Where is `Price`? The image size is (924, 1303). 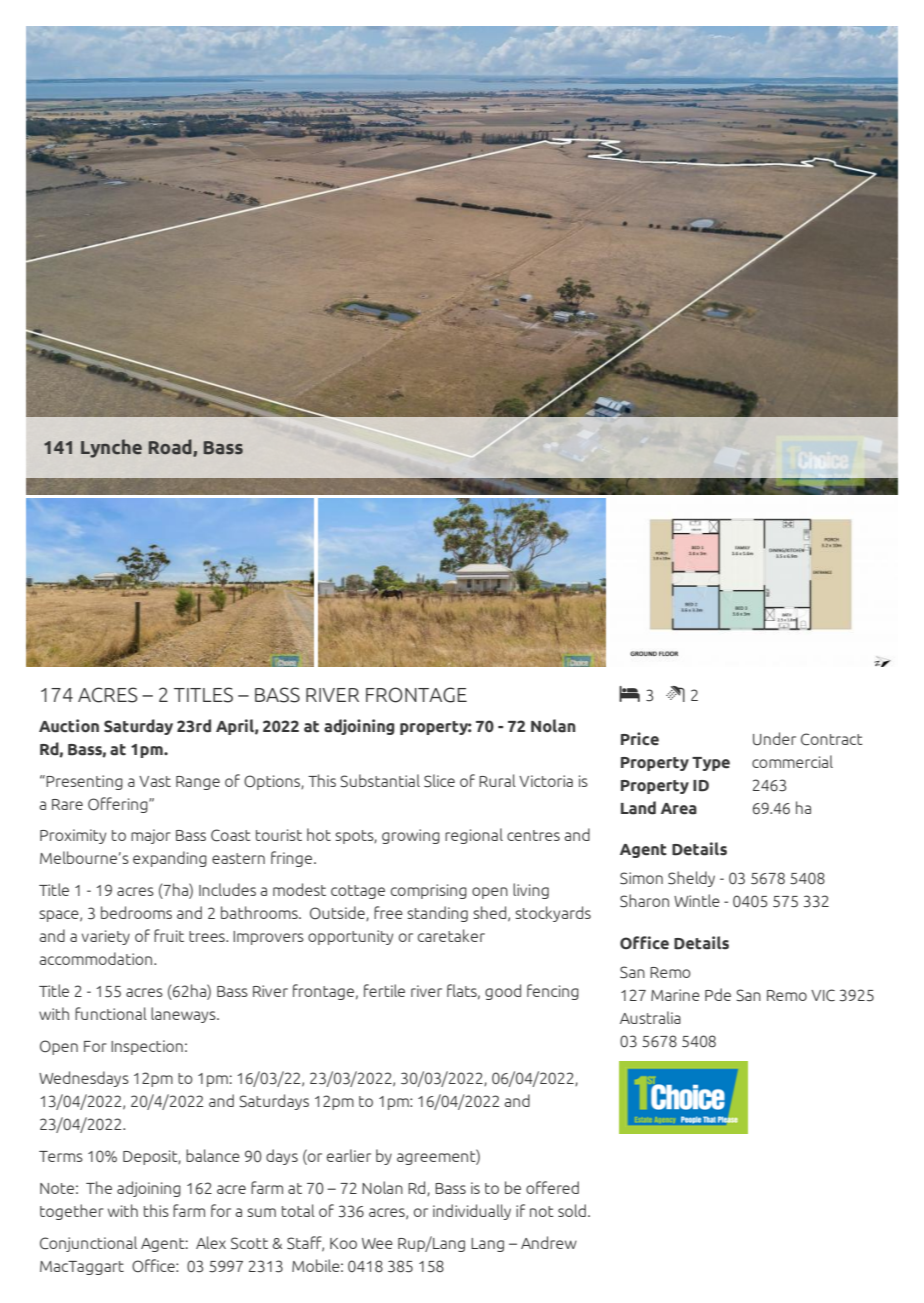
Price is located at coordinates (640, 739).
